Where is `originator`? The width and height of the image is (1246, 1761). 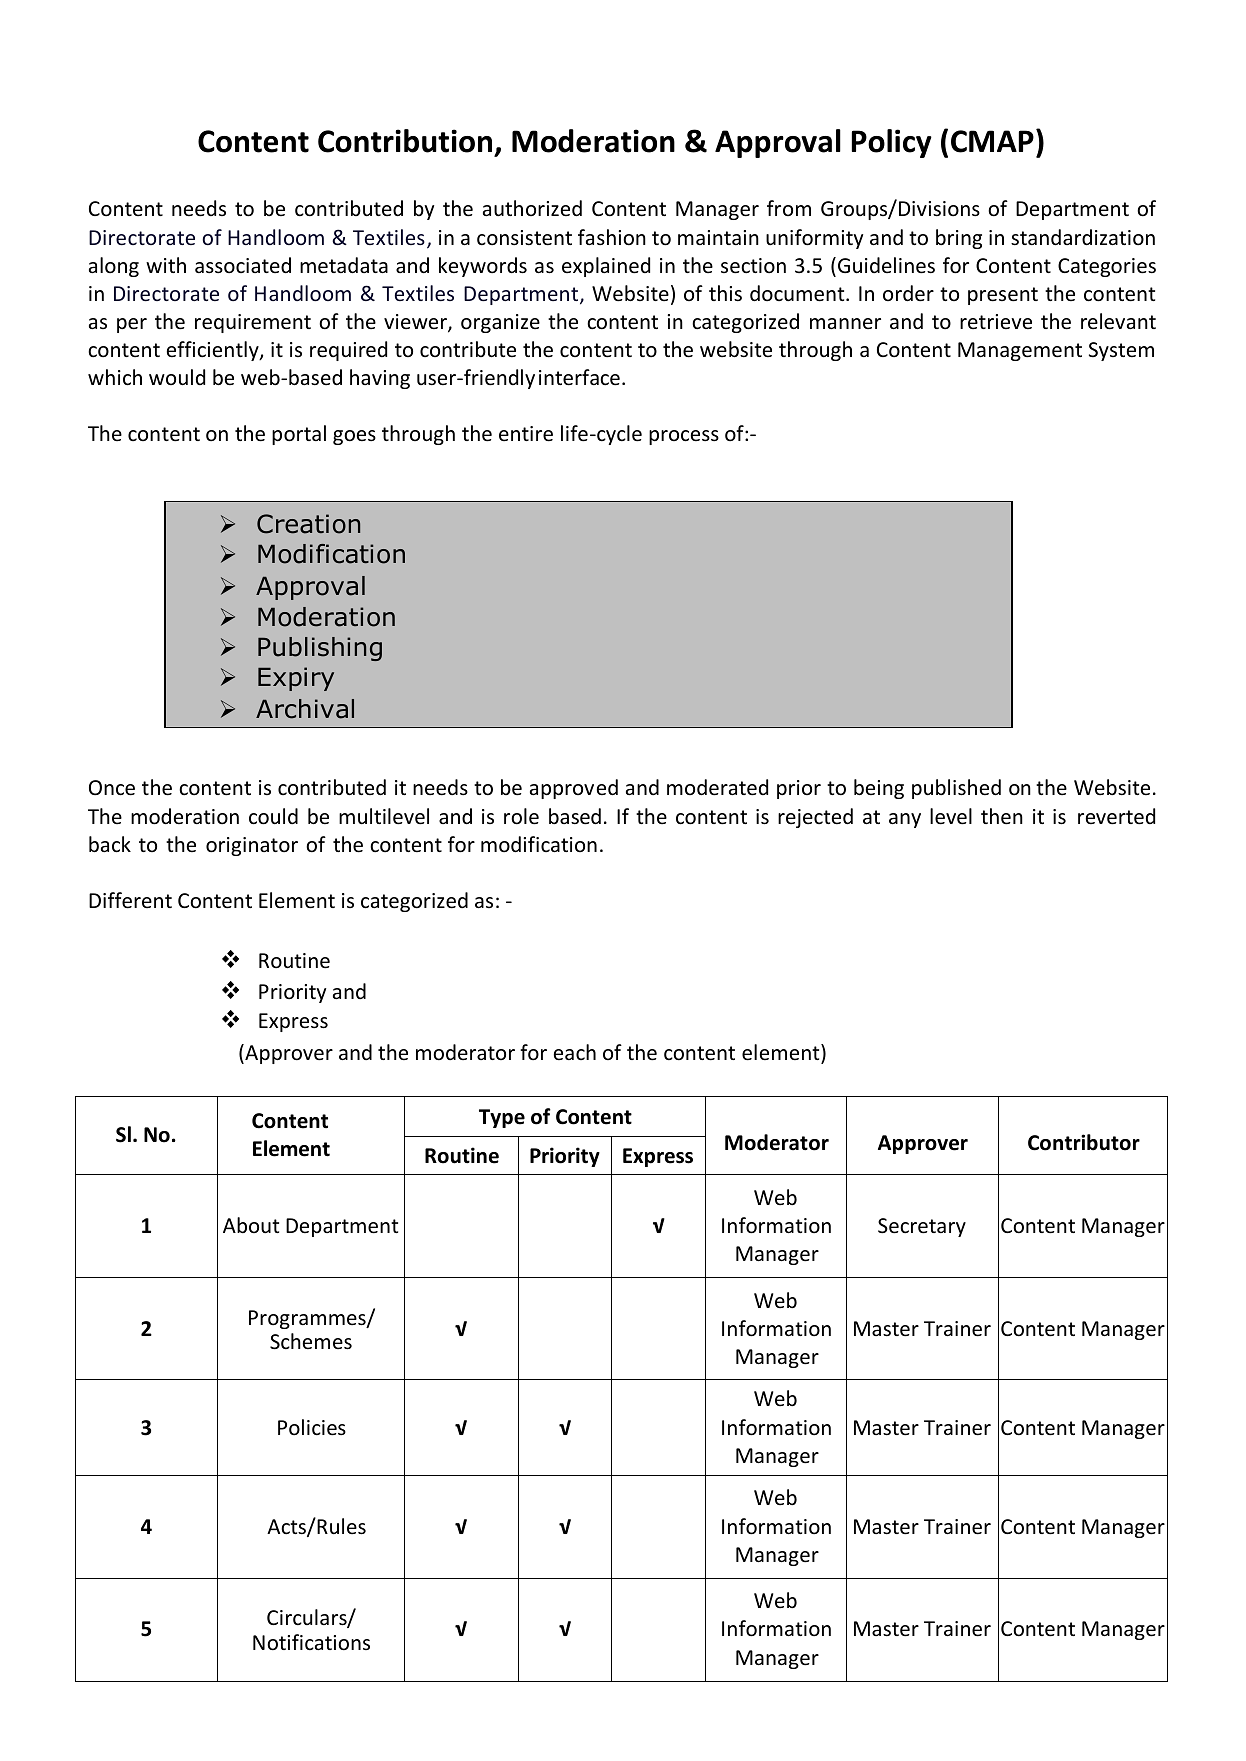
originator is located at coordinates (252, 846).
